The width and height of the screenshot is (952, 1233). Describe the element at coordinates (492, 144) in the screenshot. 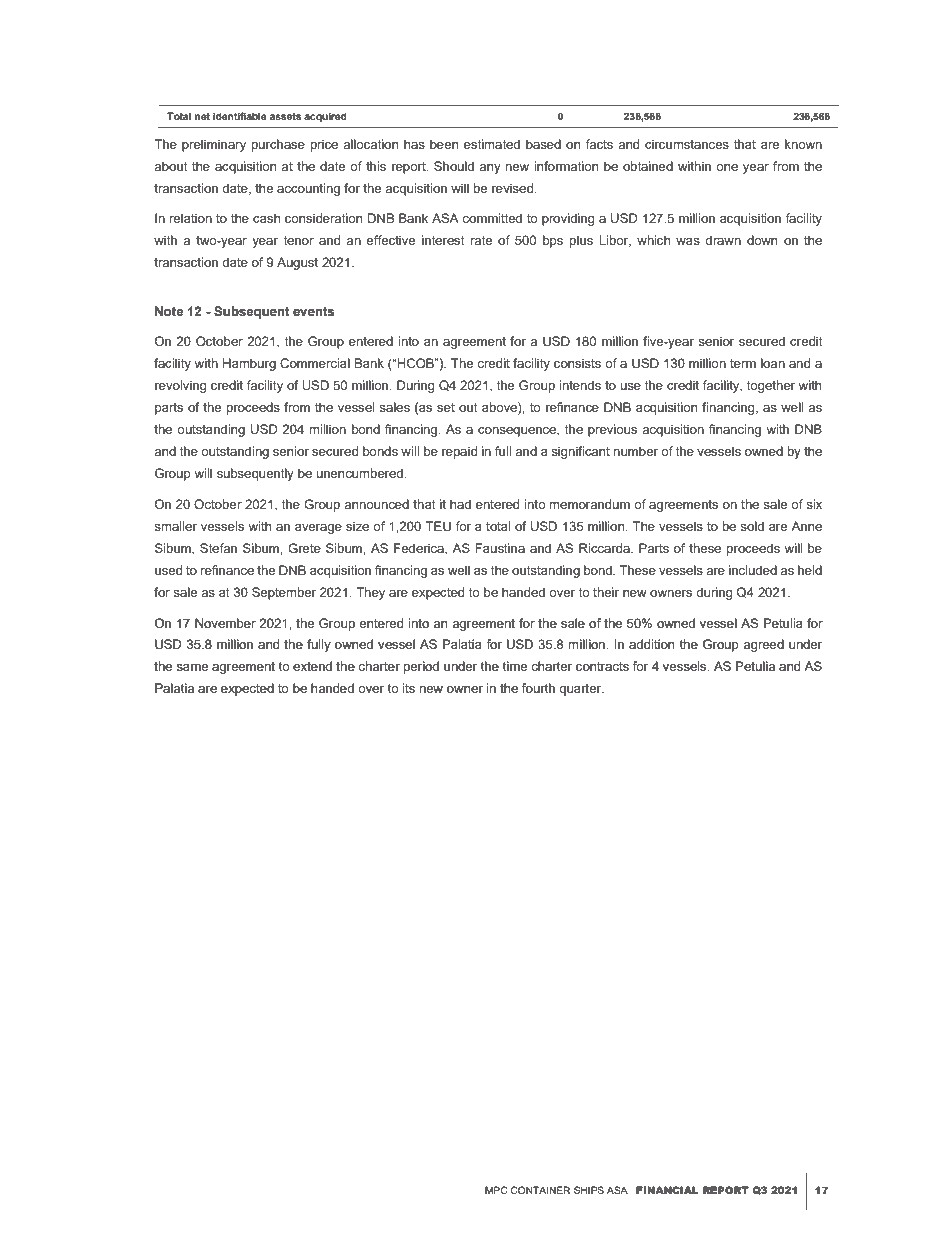

I see `estimated` at that location.
